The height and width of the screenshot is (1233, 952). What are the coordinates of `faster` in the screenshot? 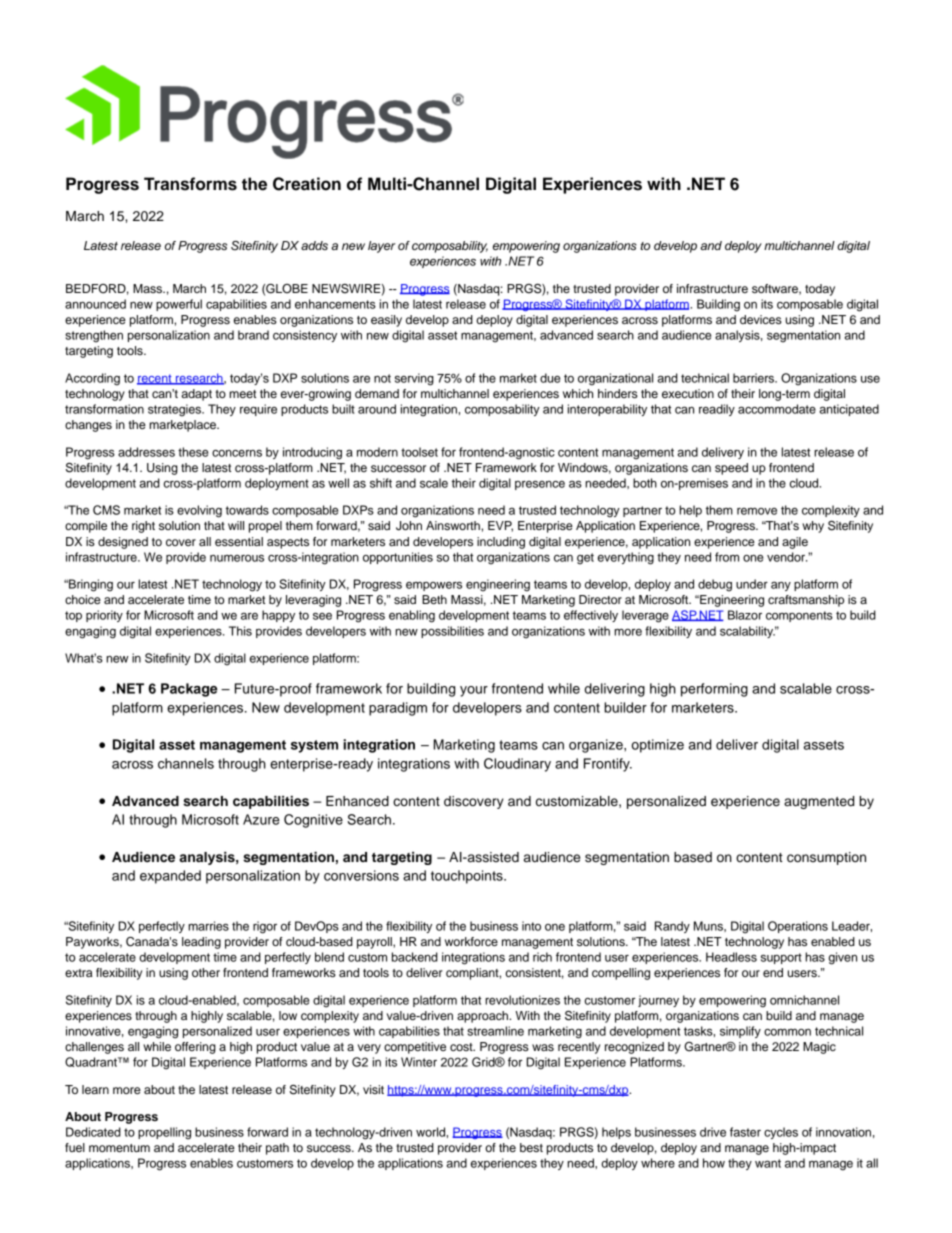 It's located at (745, 1132).
